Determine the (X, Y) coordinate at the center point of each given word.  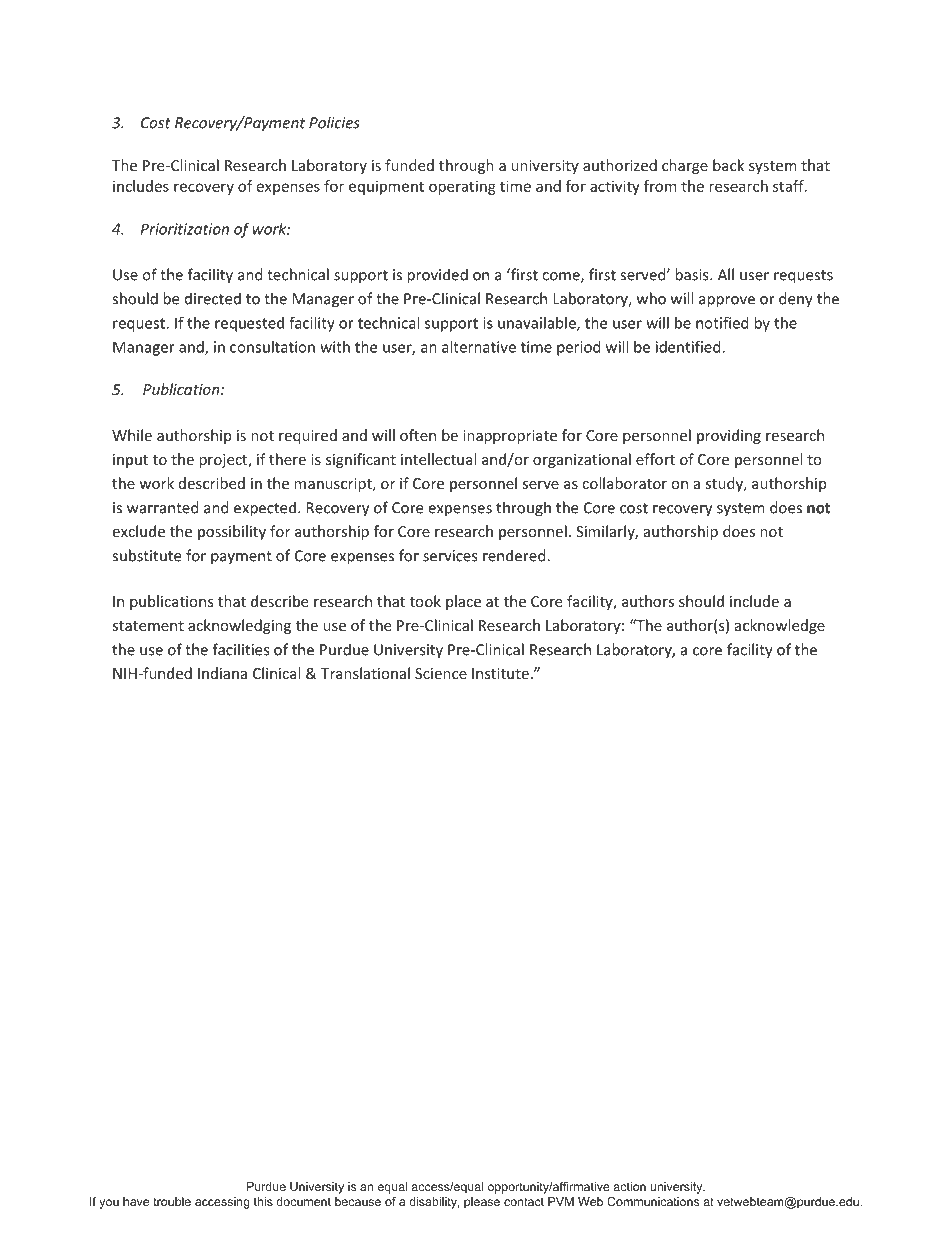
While (132, 435)
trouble (172, 1201)
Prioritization (185, 229)
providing (729, 436)
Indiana (222, 673)
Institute (500, 673)
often (418, 435)
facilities (241, 649)
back (728, 165)
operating (462, 187)
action (629, 1186)
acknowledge (780, 626)
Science (441, 673)
